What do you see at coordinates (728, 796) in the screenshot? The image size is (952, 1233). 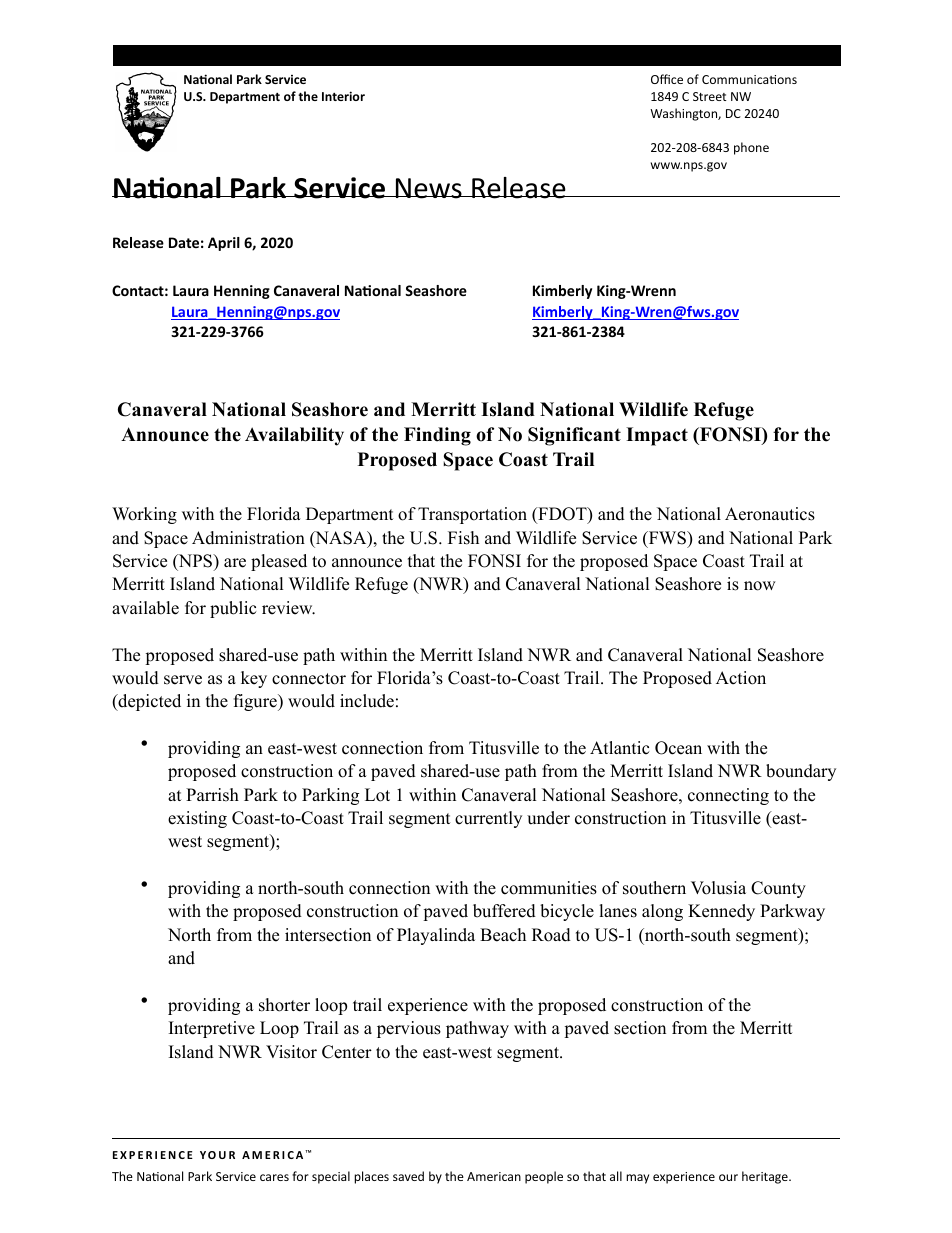 I see `connecting` at bounding box center [728, 796].
